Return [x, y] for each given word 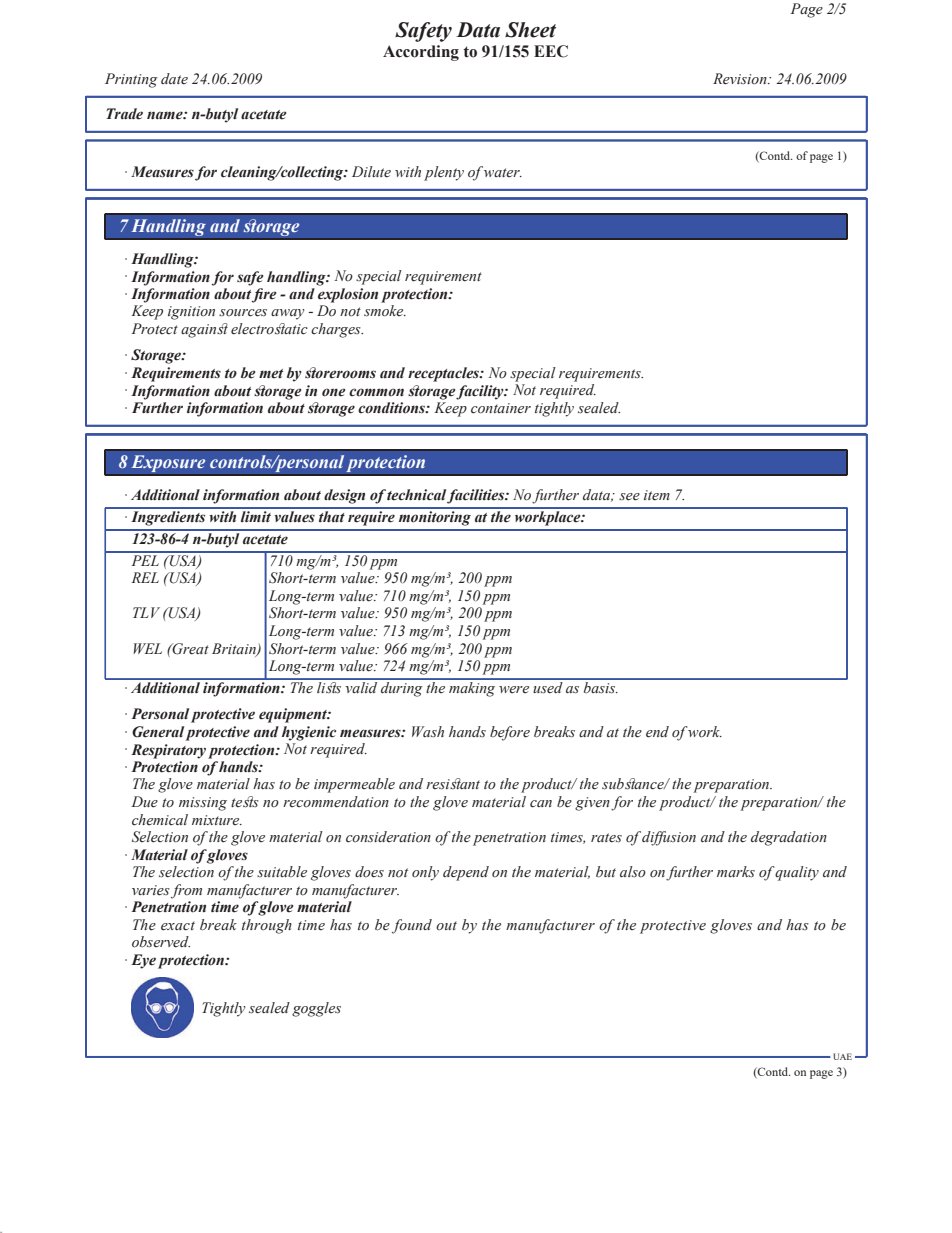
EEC [551, 51]
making [472, 688]
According [421, 53]
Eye [143, 961]
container [501, 408]
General [158, 732]
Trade [124, 114]
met [271, 374]
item [657, 495]
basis [600, 686]
